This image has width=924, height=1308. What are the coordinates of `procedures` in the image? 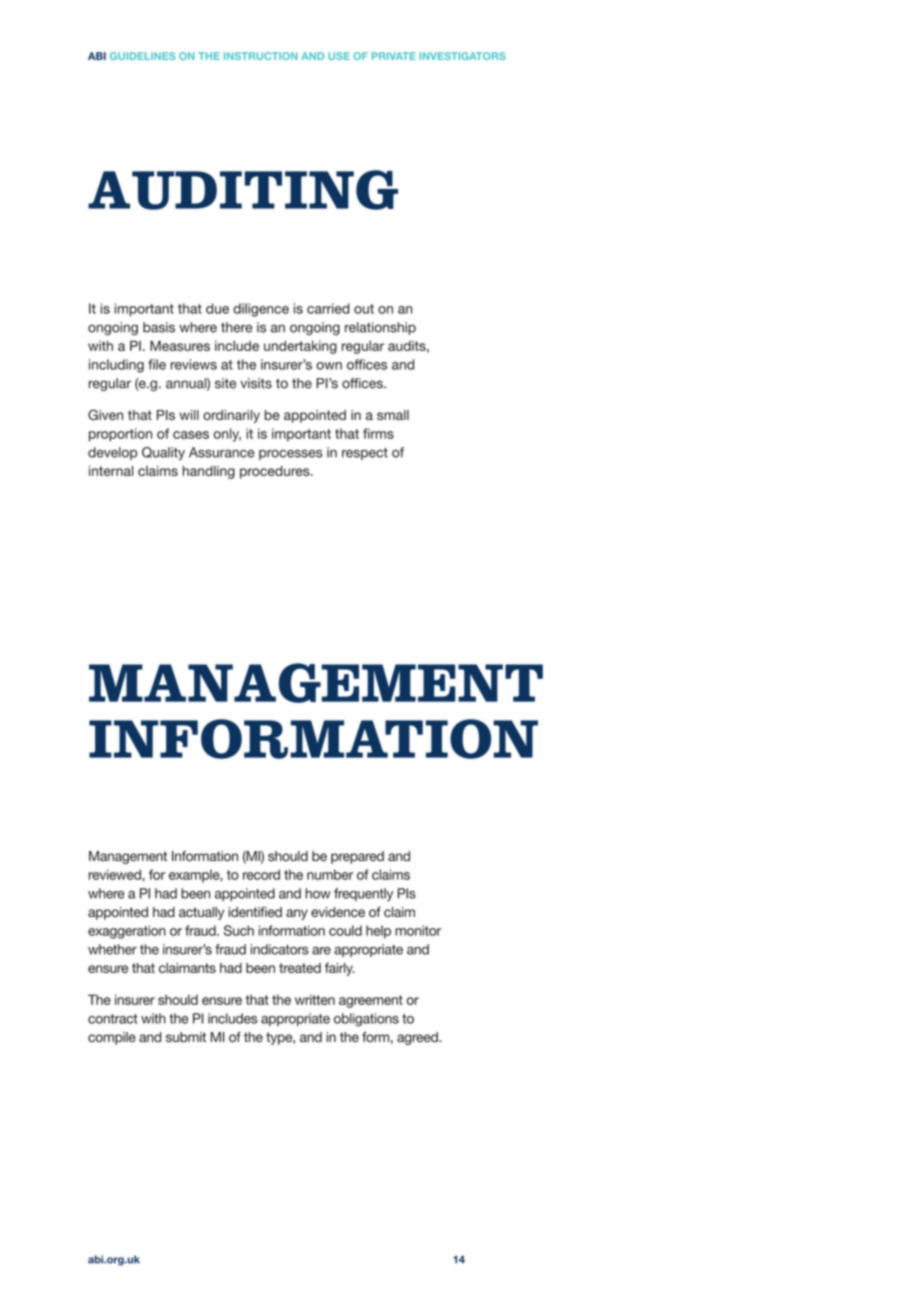 It's located at (276, 472).
